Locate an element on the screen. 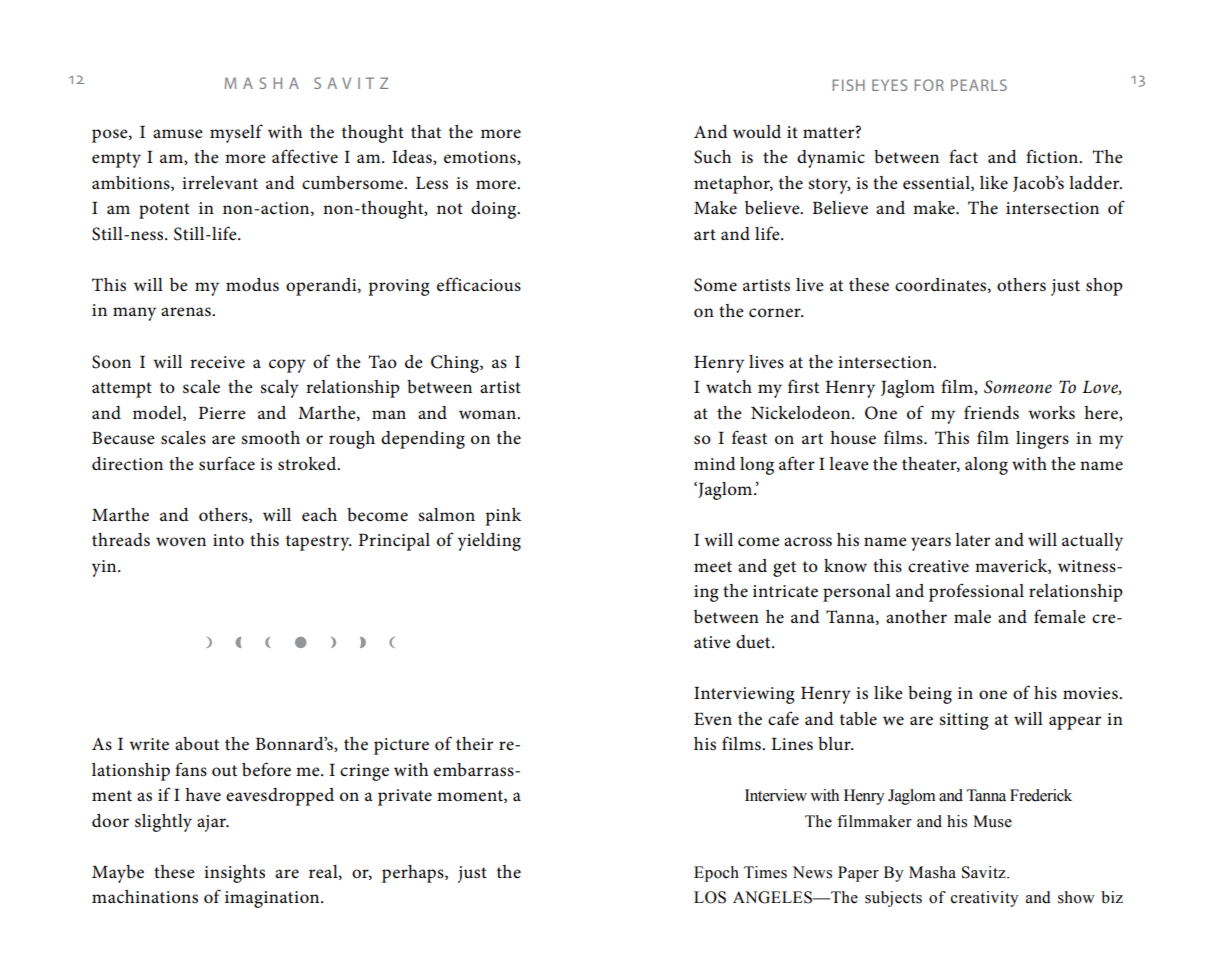 The width and height of the screenshot is (1226, 980). Such is located at coordinates (712, 157).
